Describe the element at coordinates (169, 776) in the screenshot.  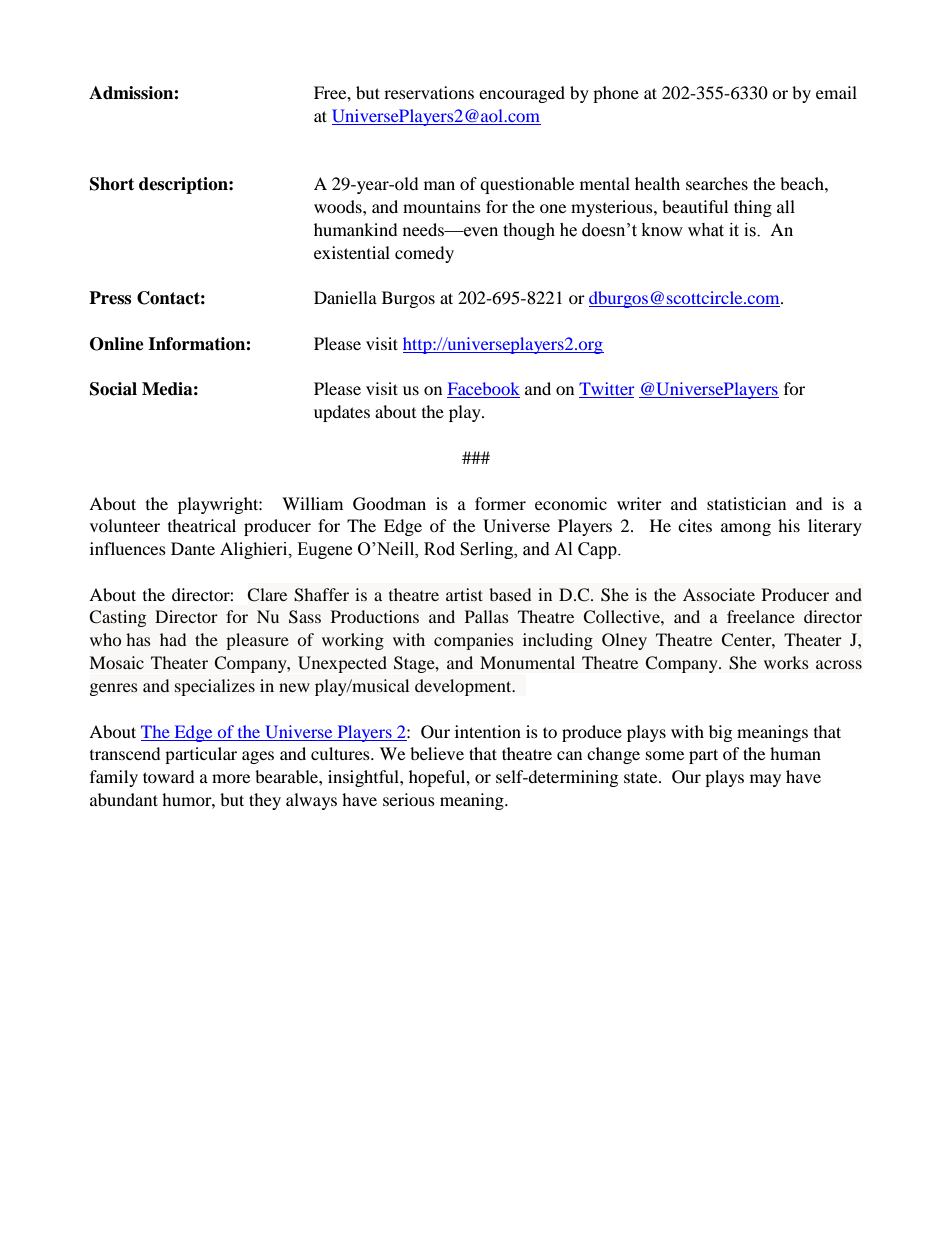
I see `toward` at that location.
